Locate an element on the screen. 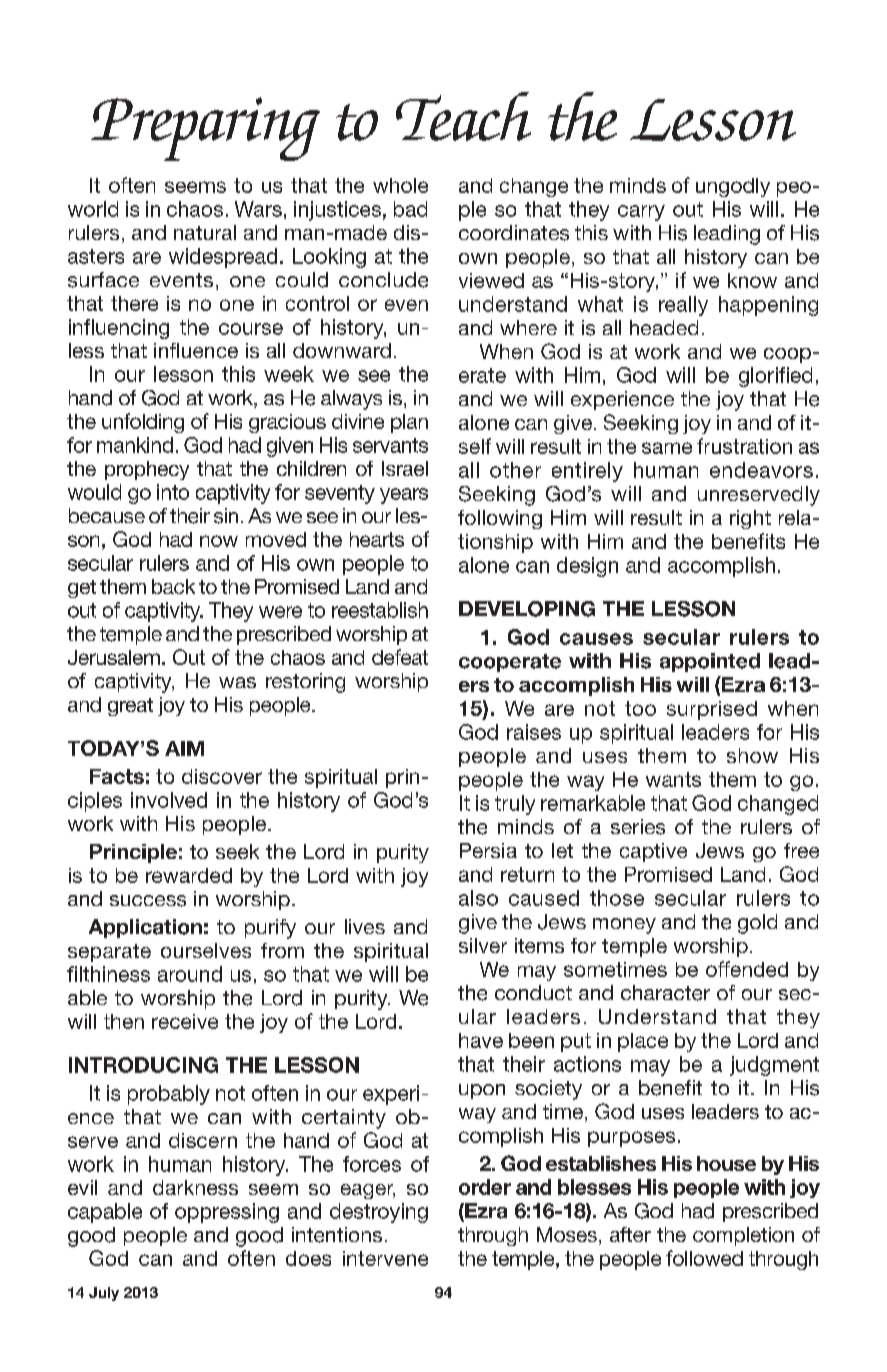  surprised is located at coordinates (712, 710).
